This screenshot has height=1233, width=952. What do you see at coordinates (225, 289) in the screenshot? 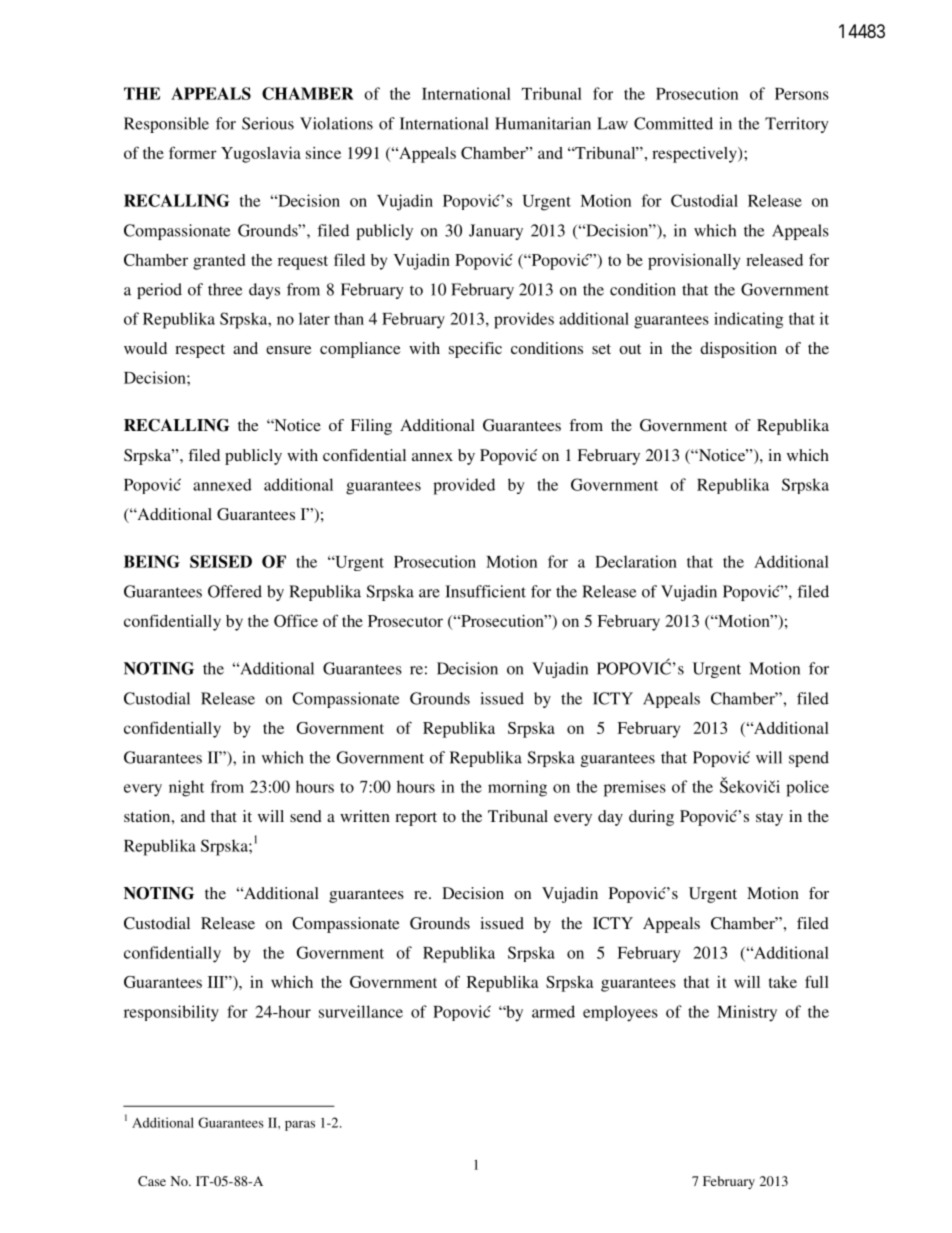
I see `three` at bounding box center [225, 289].
